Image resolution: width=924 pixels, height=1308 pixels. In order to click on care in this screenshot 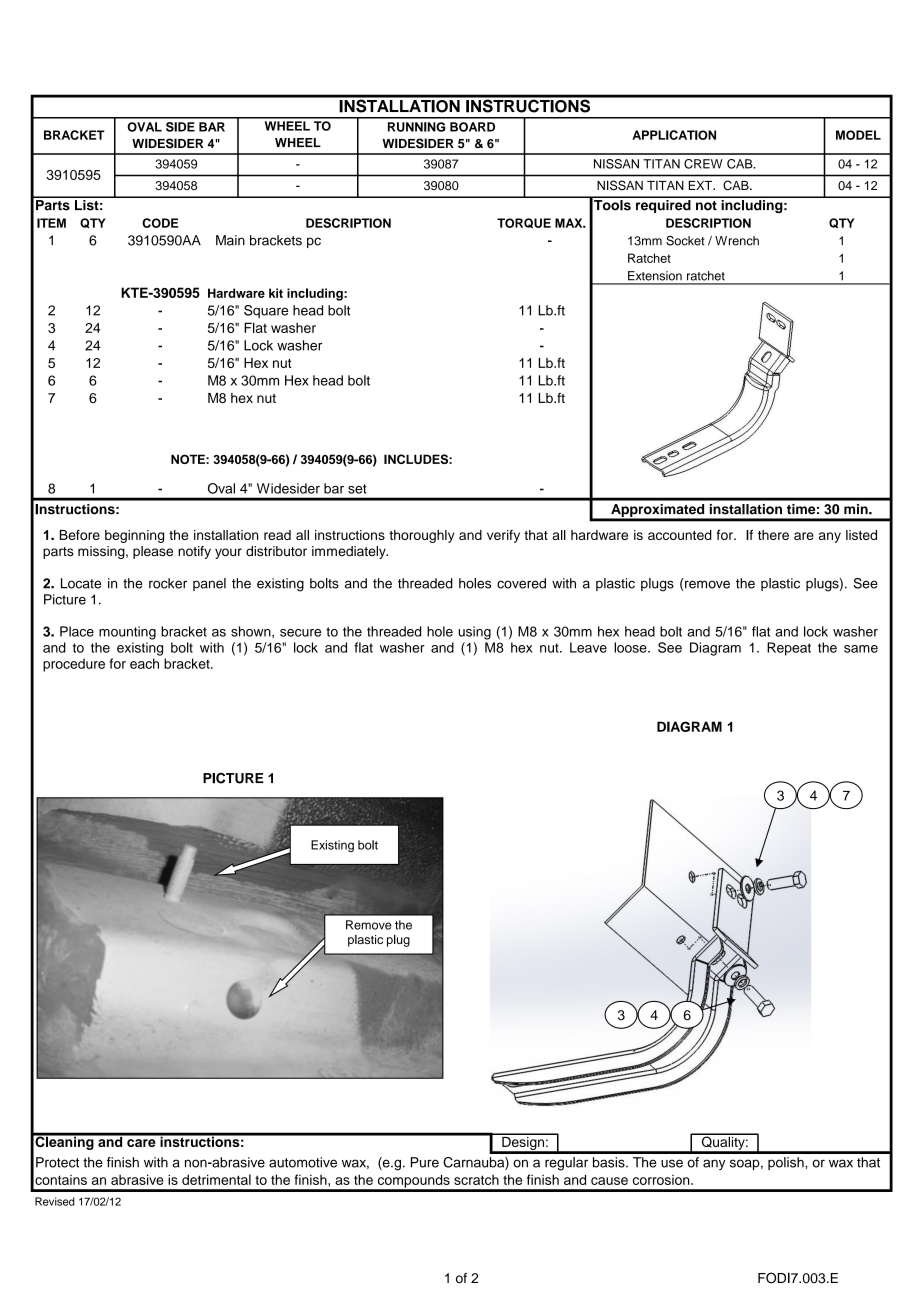, I will do `click(141, 1143)`.
